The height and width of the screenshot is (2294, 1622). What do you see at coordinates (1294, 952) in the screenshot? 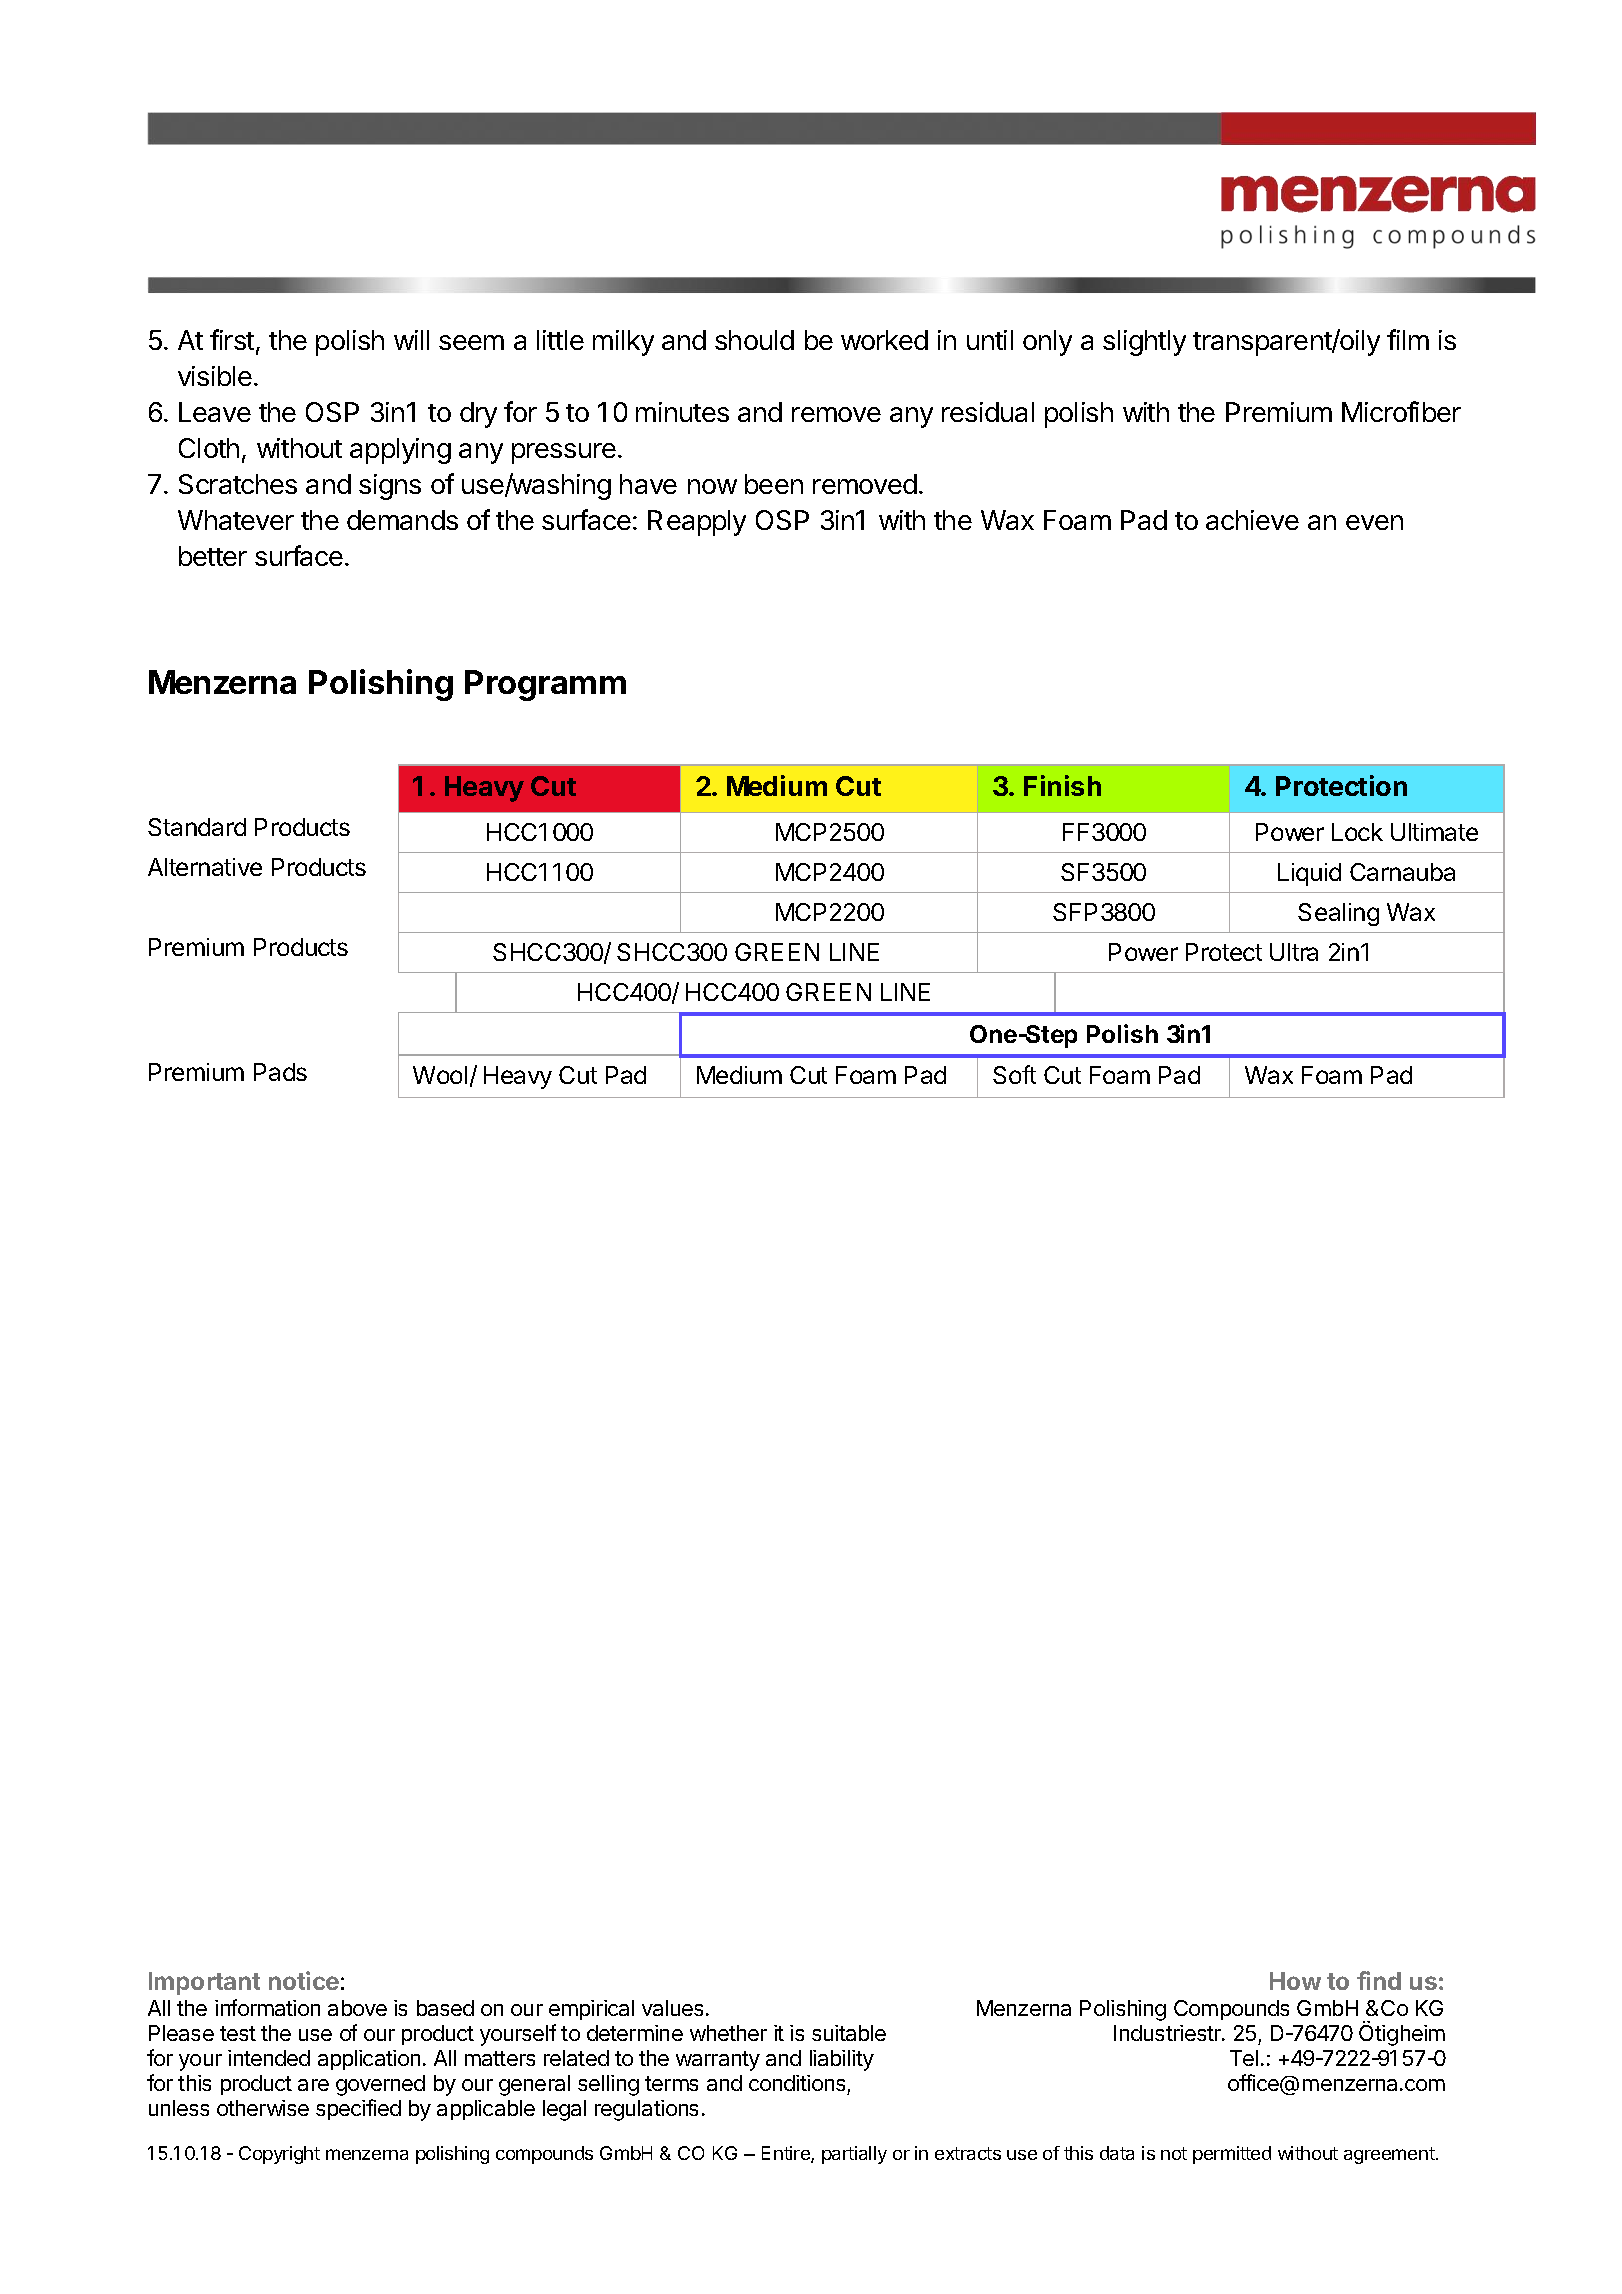
I see `Ultra` at bounding box center [1294, 952].
